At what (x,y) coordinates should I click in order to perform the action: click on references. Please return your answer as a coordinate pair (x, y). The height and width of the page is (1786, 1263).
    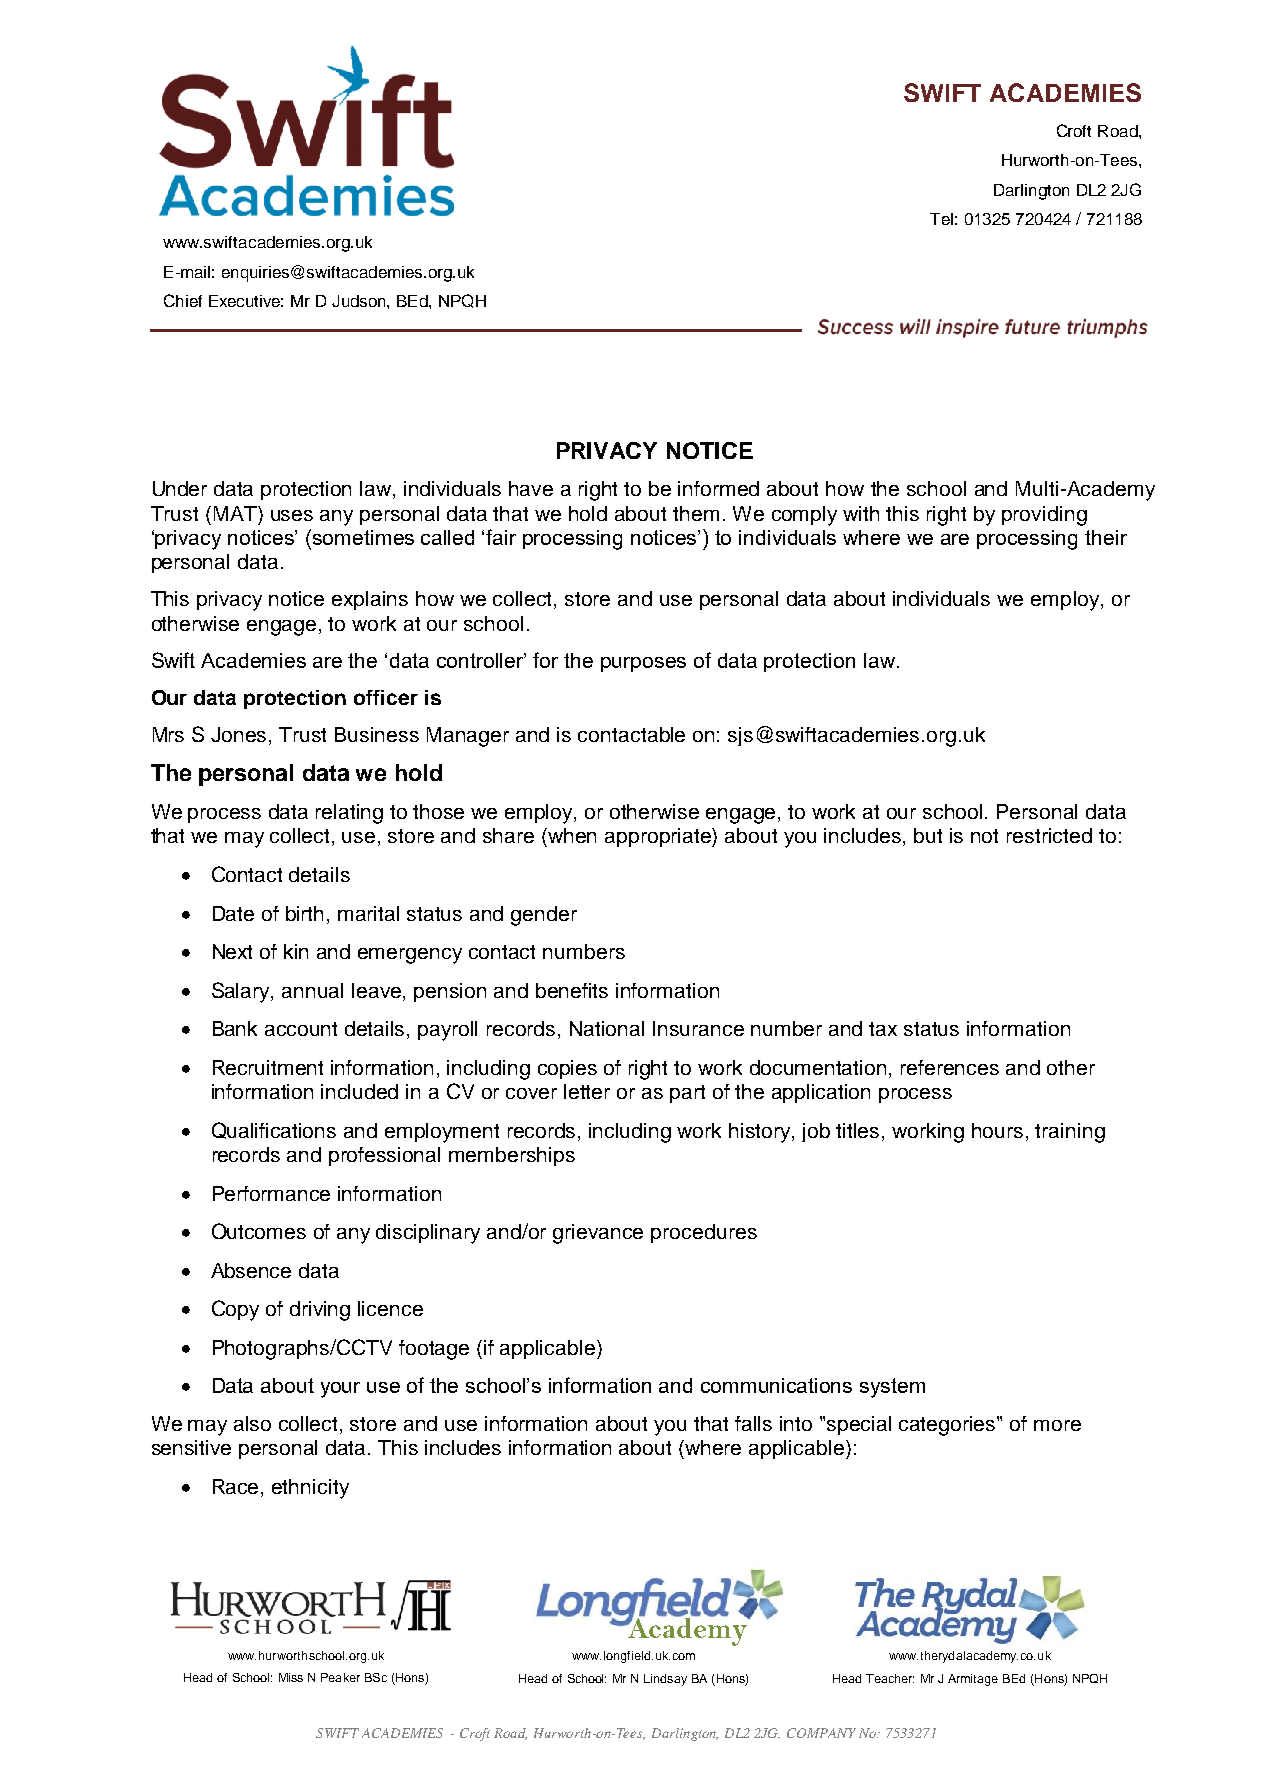
    Looking at the image, I should click on (950, 1067).
